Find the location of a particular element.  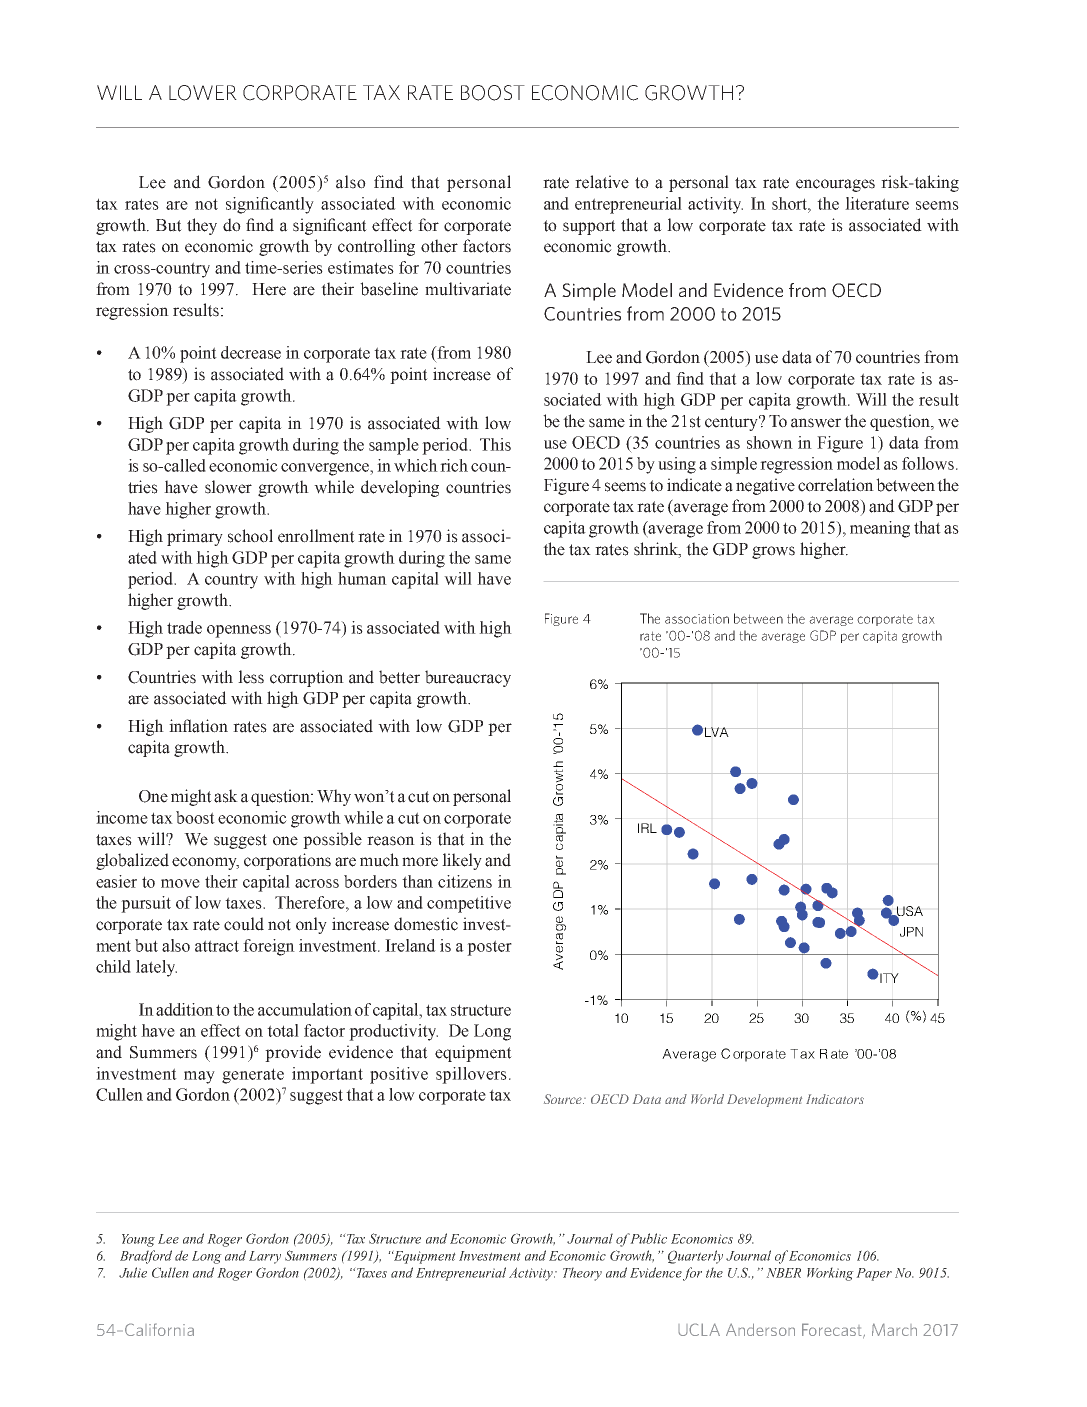

primary is located at coordinates (195, 537).
